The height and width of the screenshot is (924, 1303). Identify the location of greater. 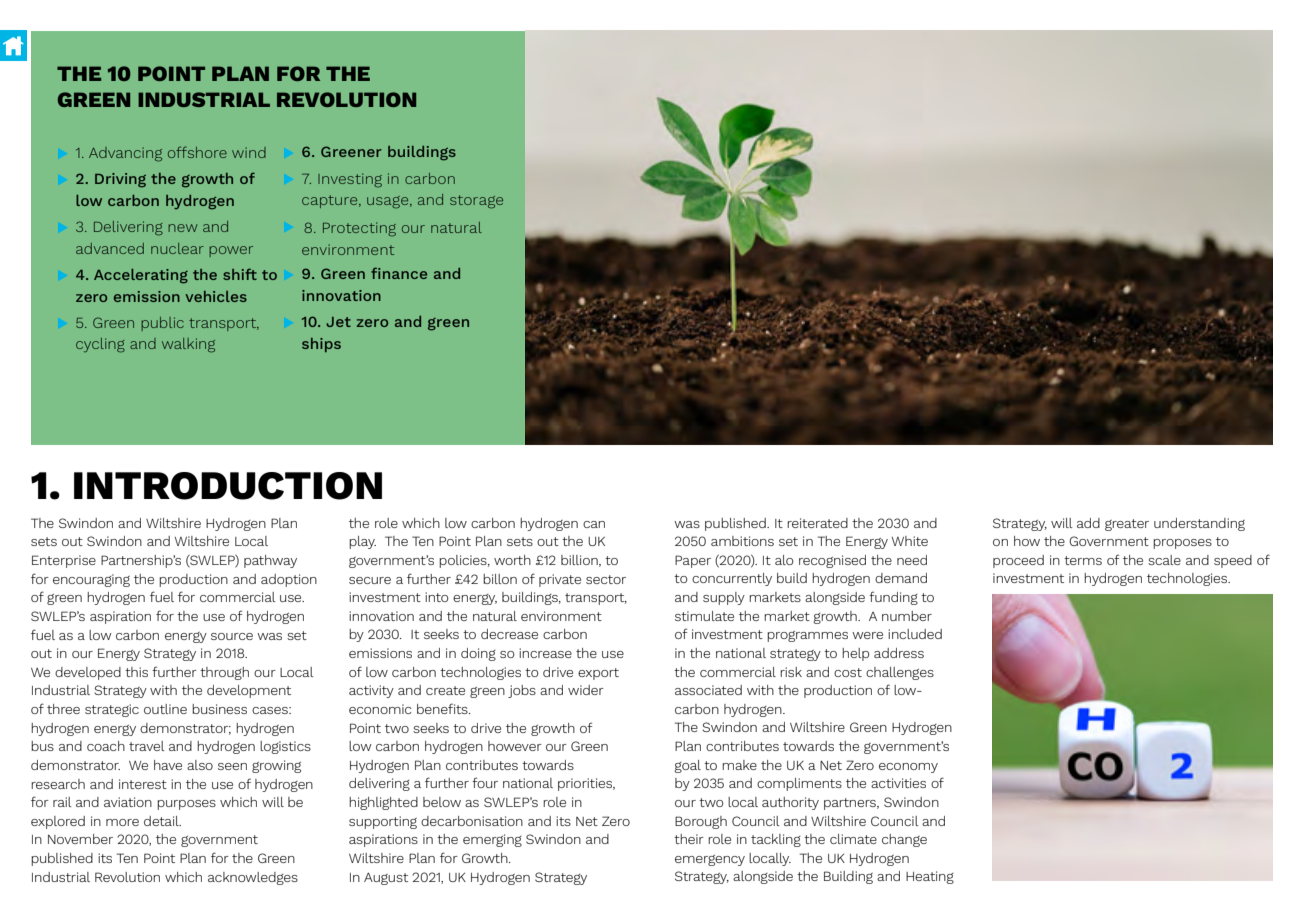
(1127, 525).
